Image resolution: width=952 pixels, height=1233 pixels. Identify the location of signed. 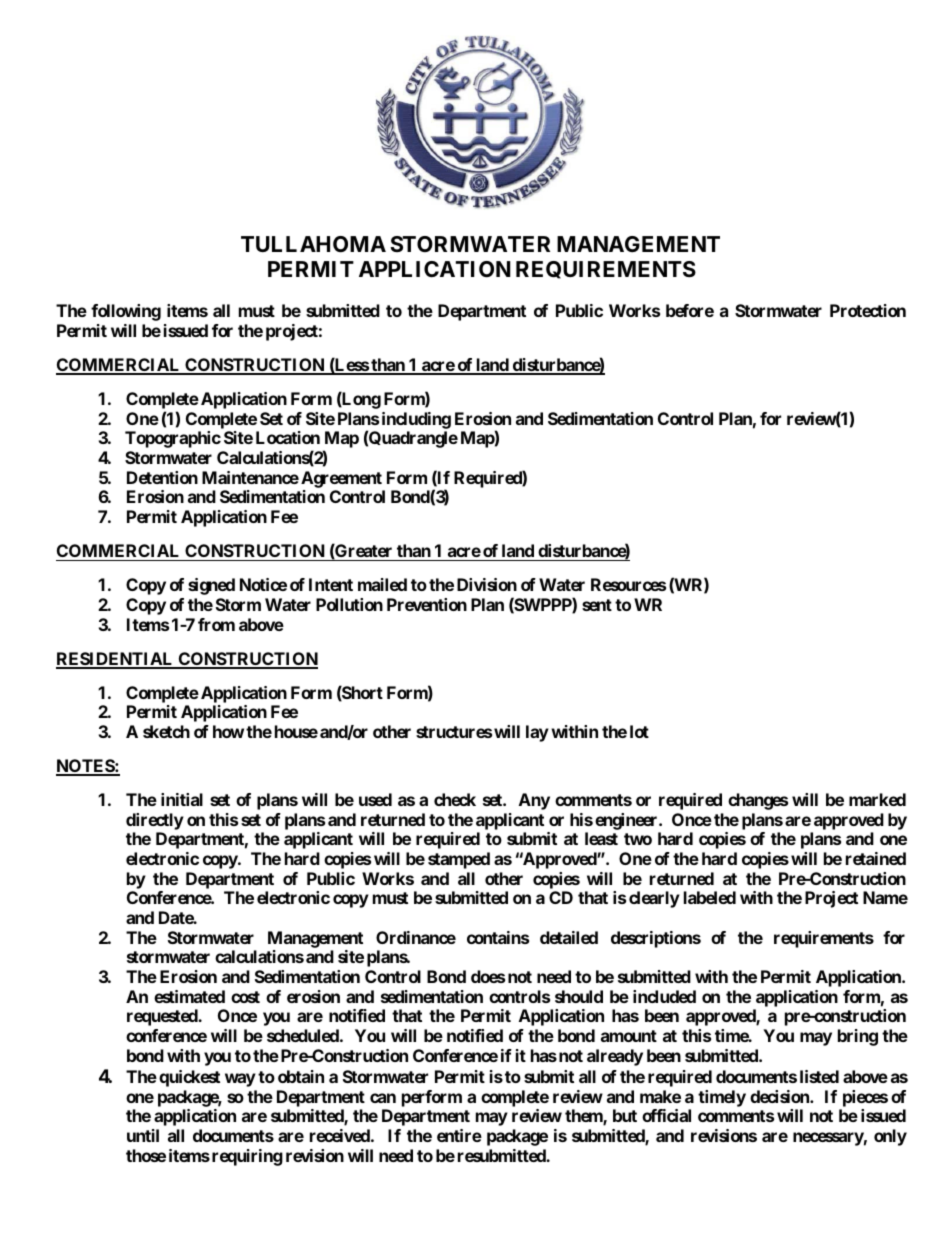
(211, 586).
